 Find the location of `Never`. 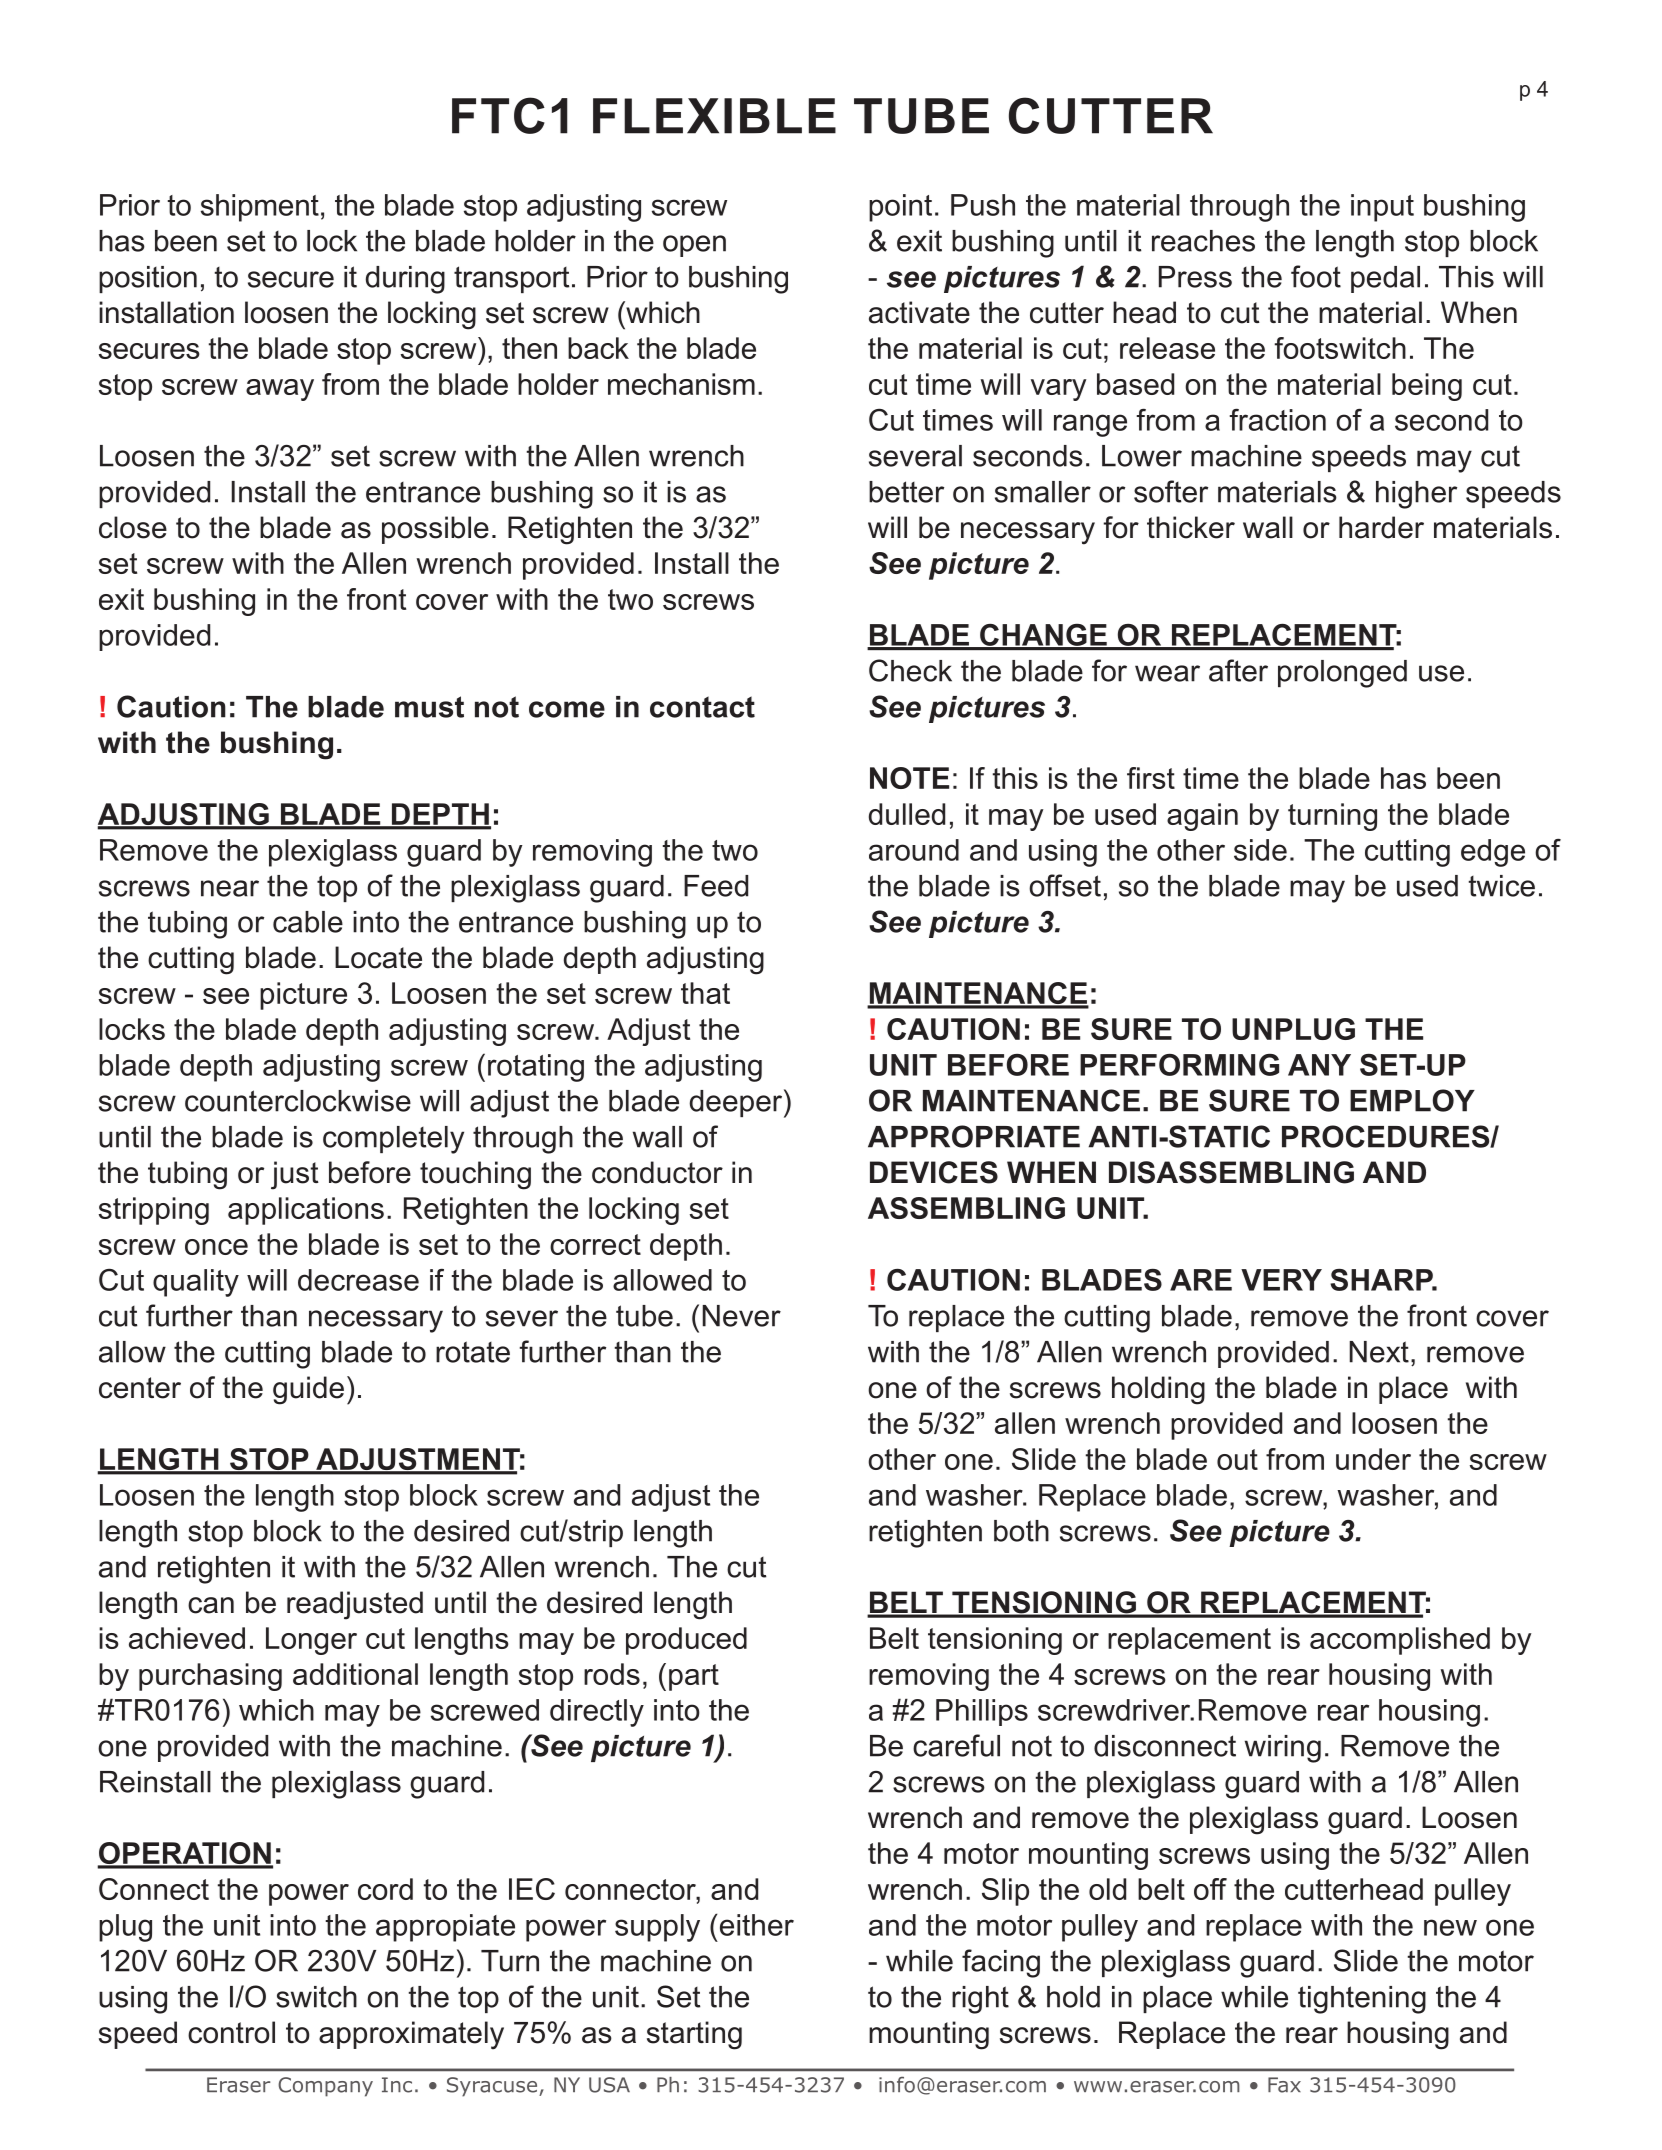

Never is located at coordinates (741, 1316).
